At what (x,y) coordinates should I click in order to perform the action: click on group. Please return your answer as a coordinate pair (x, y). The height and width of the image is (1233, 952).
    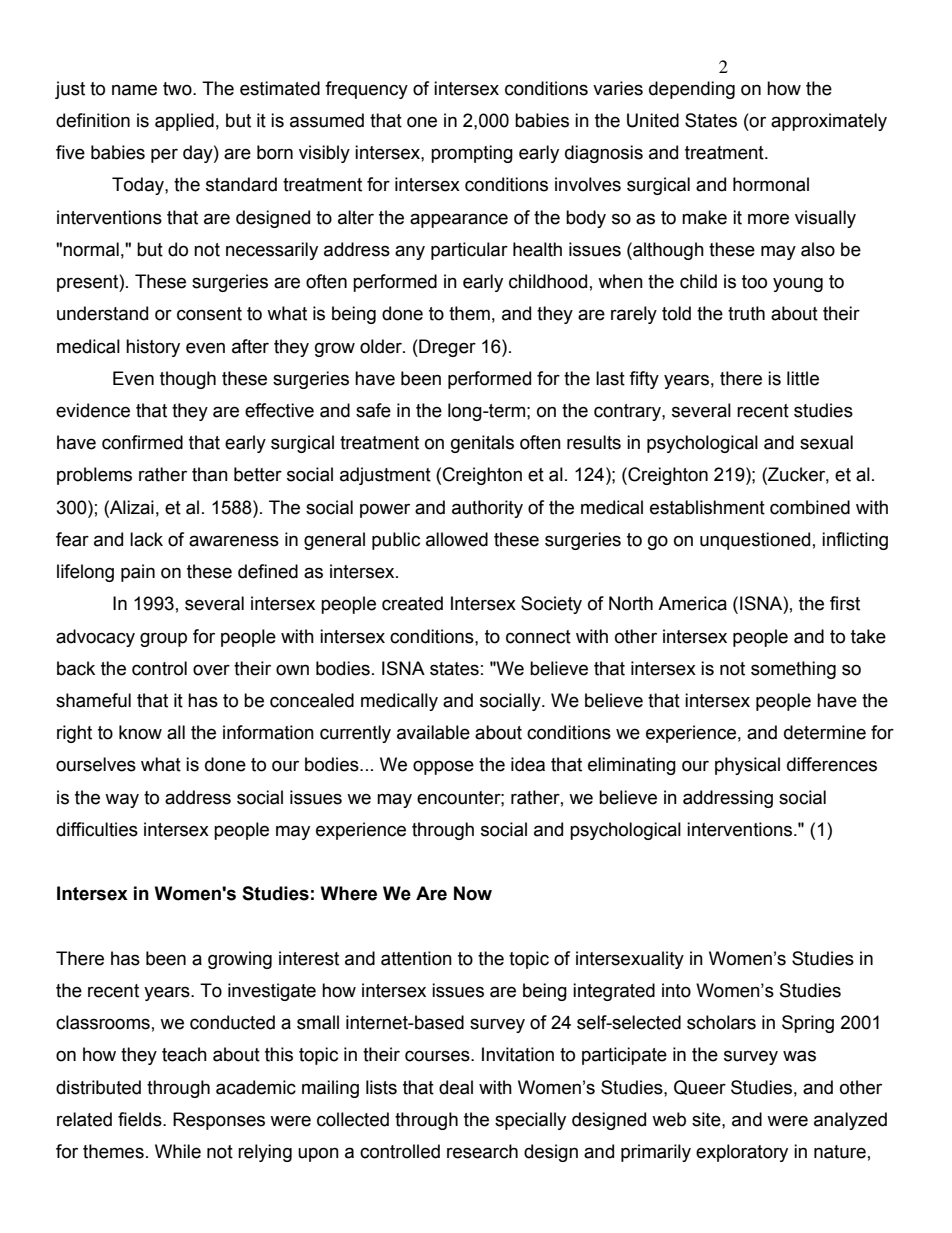
    Looking at the image, I should click on (163, 639).
